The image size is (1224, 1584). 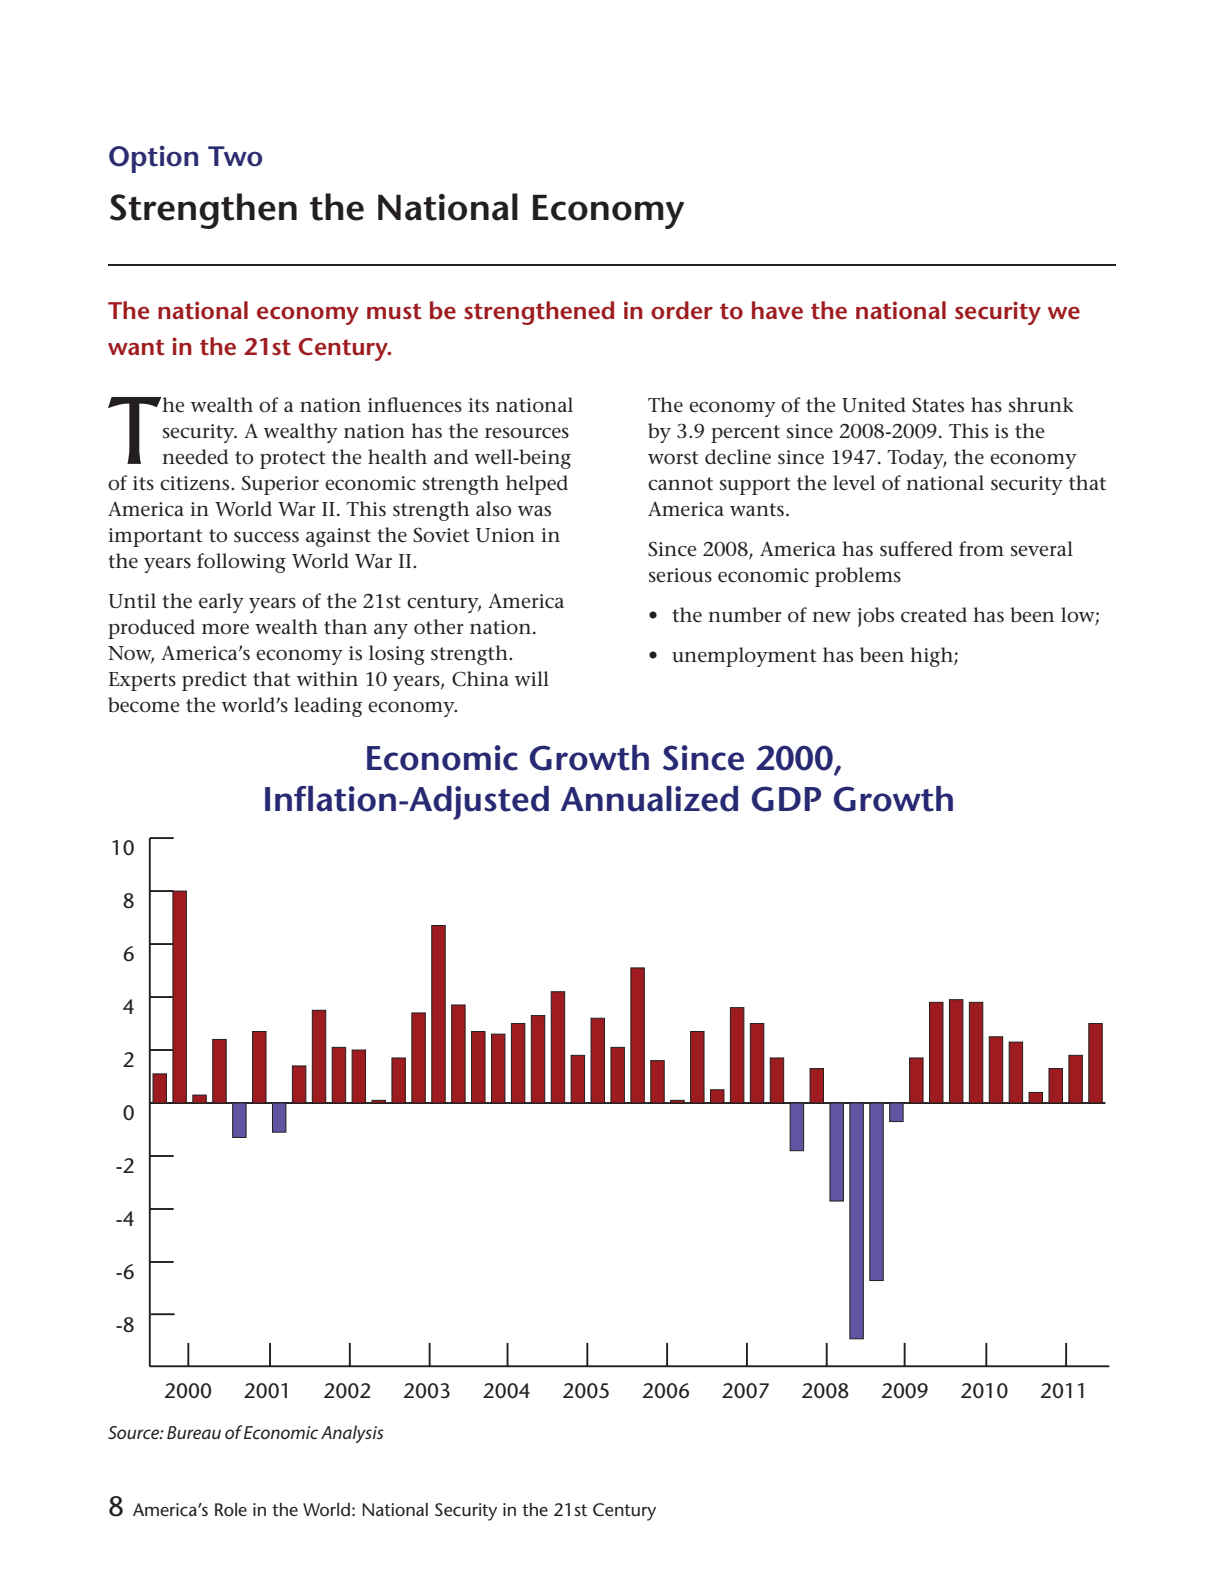 I want to click on Annualized, so click(x=649, y=799).
